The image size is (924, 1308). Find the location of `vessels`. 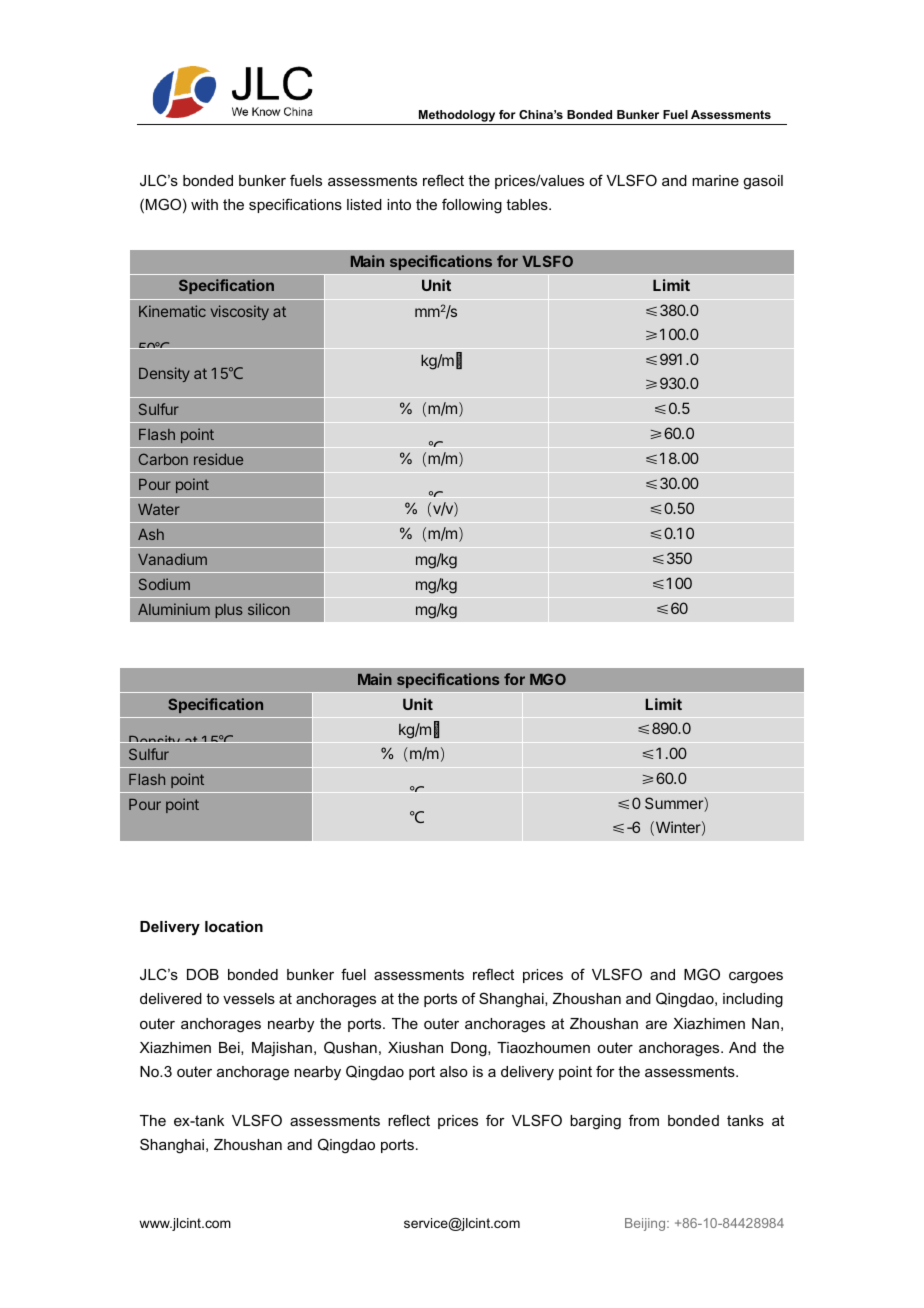

vessels is located at coordinates (249, 998).
